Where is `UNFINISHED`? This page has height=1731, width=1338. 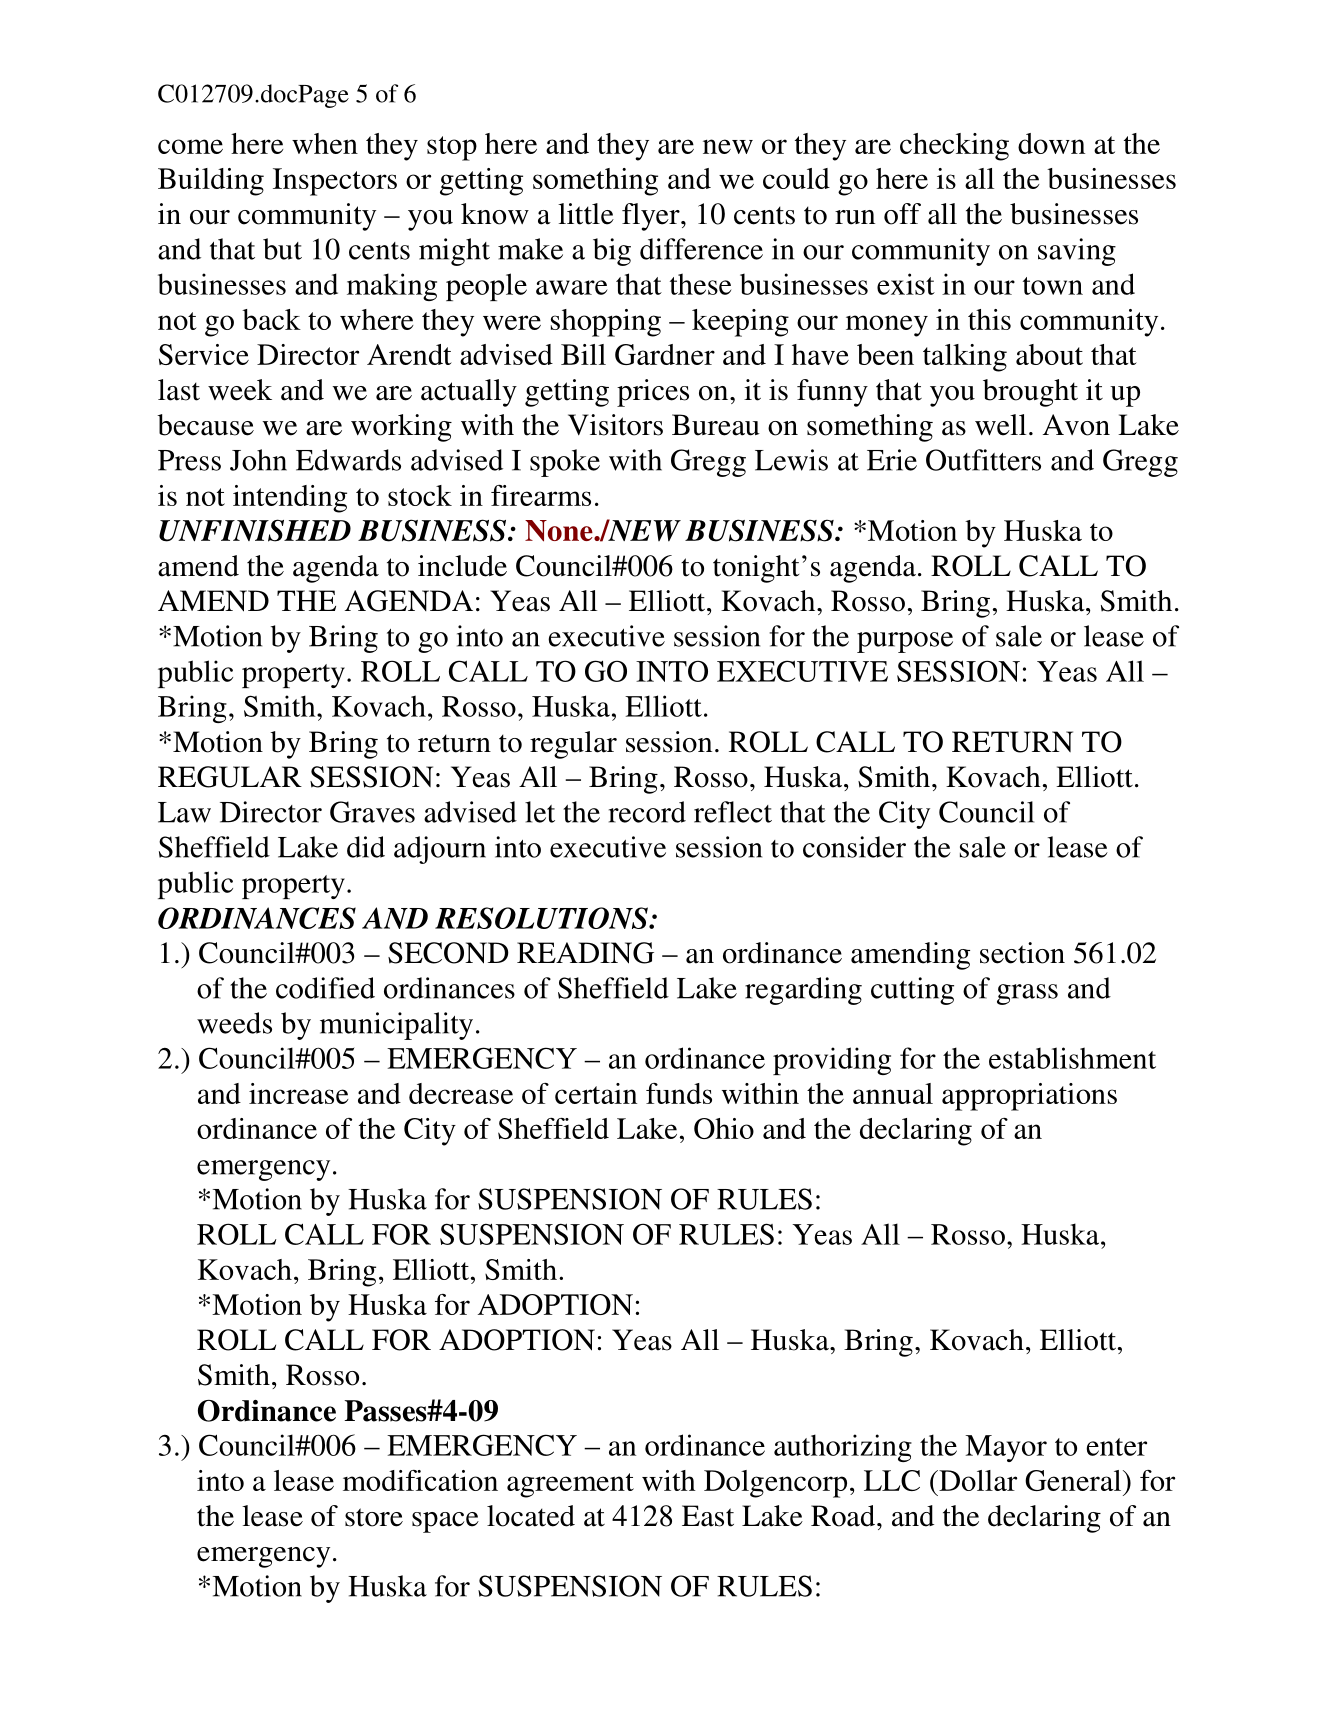 UNFINISHED is located at coordinates (255, 530).
